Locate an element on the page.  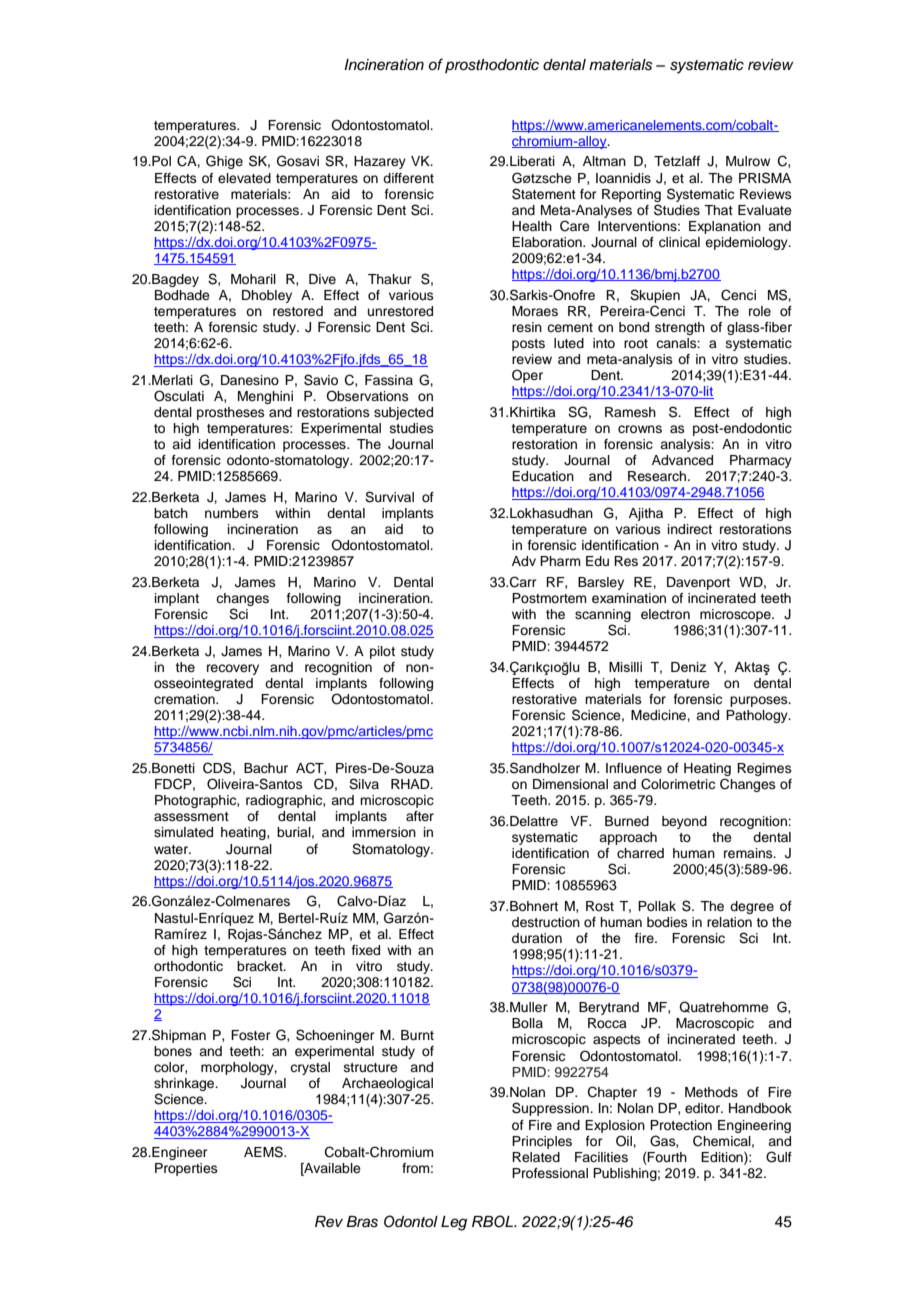
after is located at coordinates (420, 816).
